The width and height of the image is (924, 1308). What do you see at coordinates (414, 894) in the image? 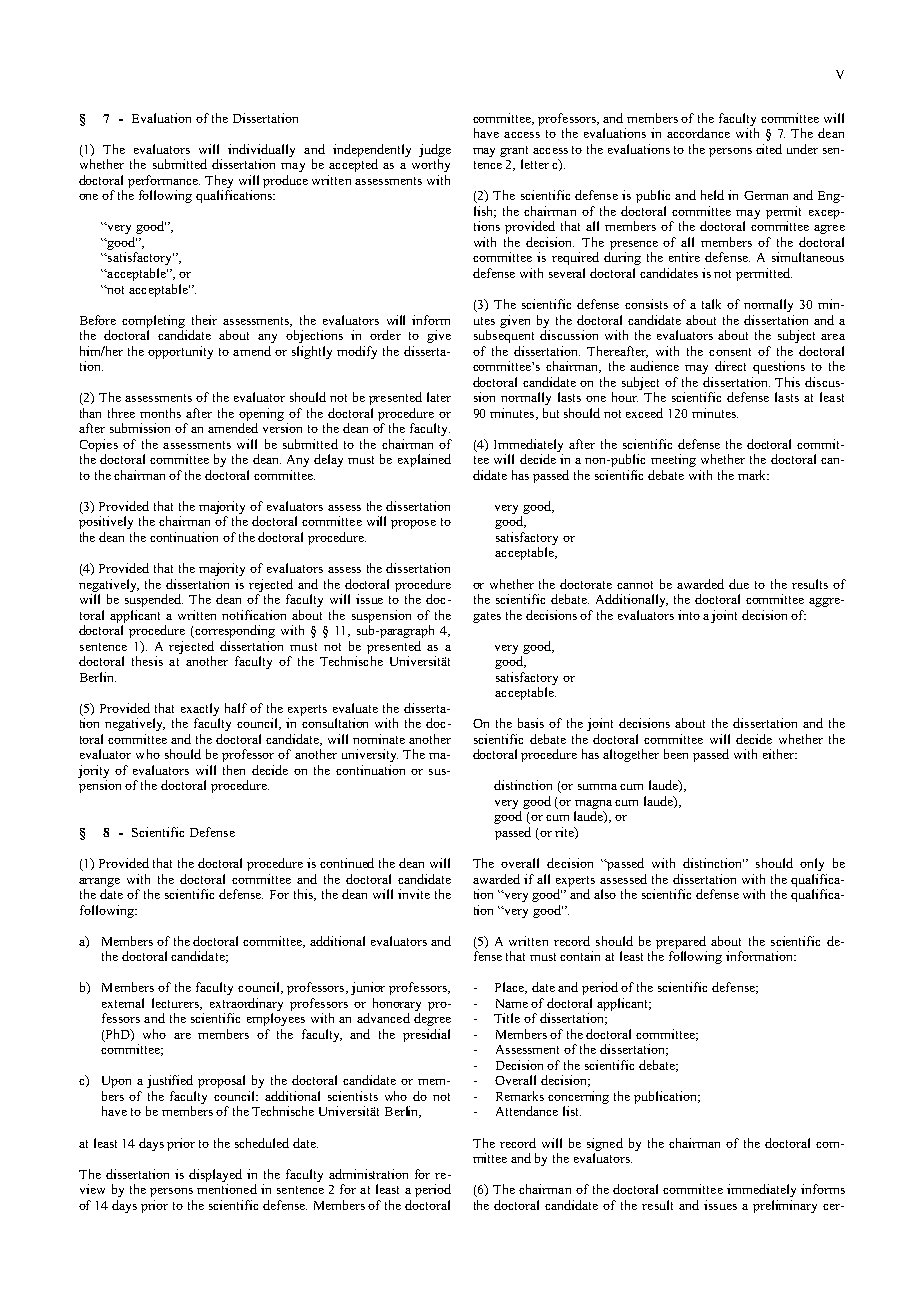
I see `invite` at bounding box center [414, 894].
